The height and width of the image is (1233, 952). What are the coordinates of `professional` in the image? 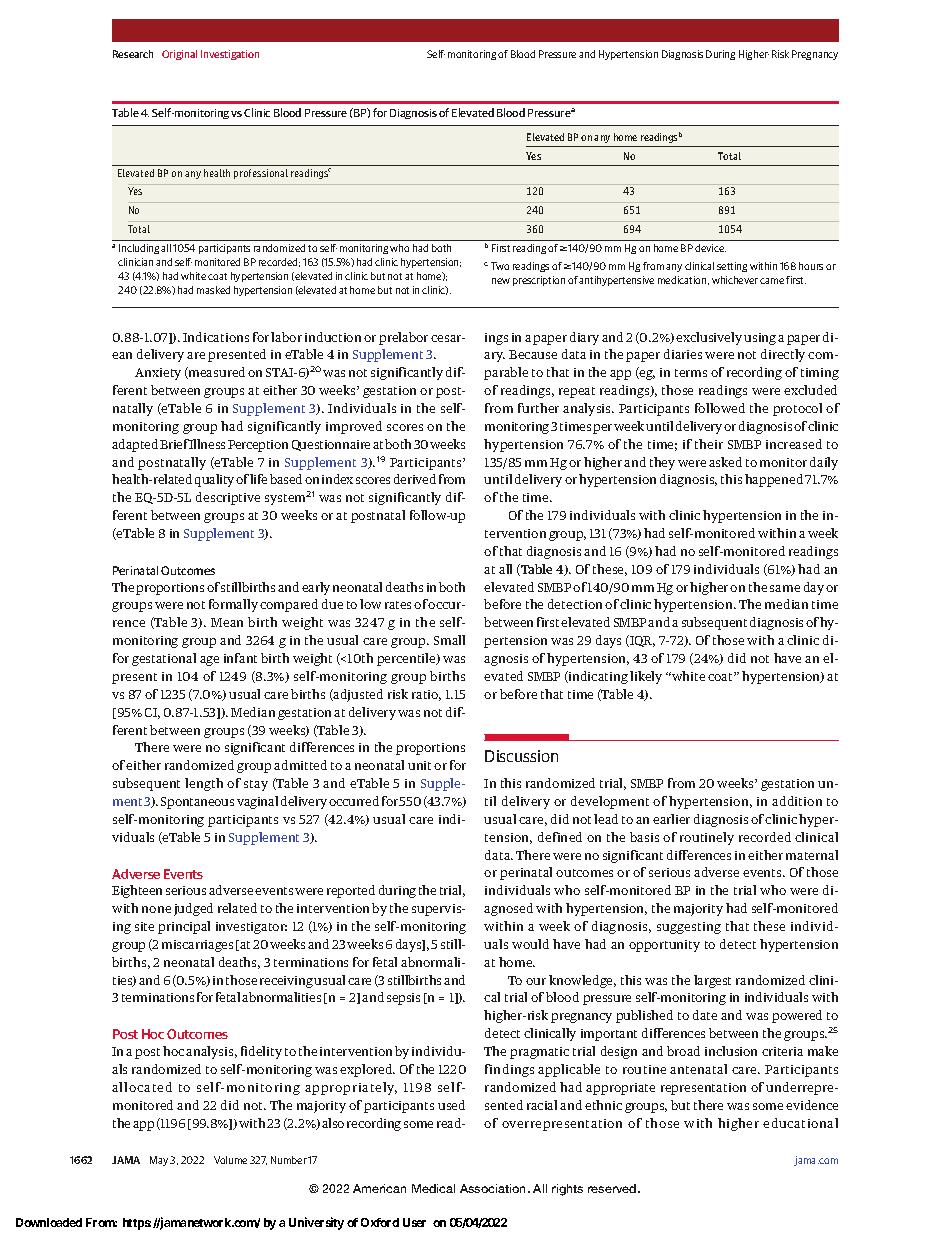 It's located at (261, 174).
